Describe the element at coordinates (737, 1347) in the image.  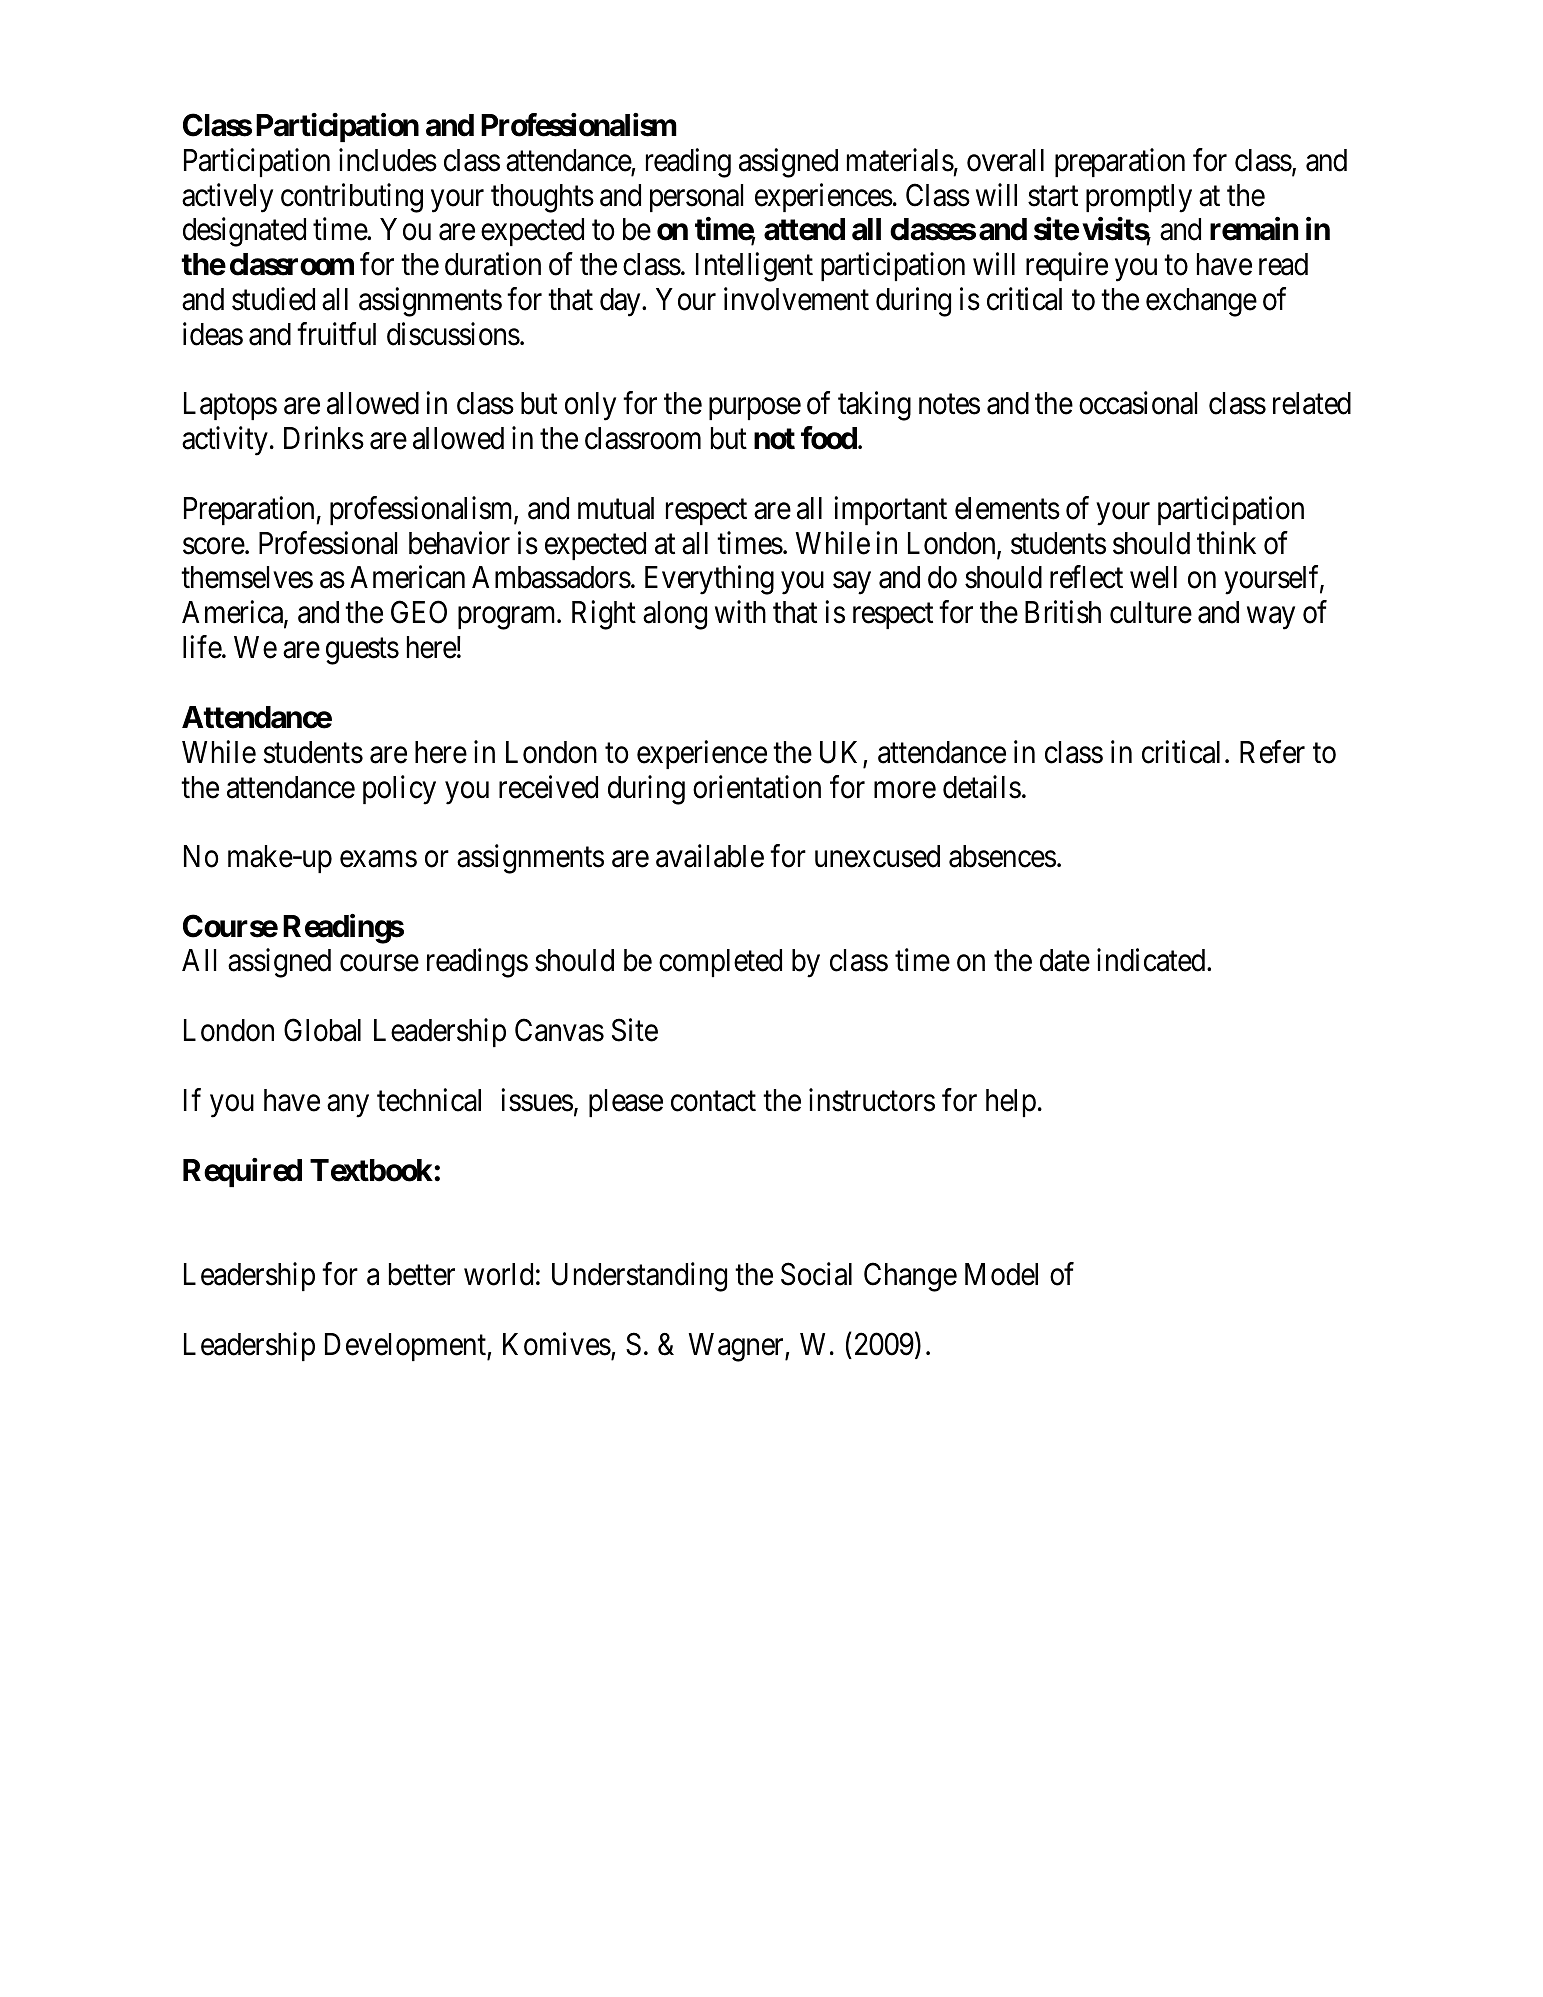
I see `Wagner` at that location.
